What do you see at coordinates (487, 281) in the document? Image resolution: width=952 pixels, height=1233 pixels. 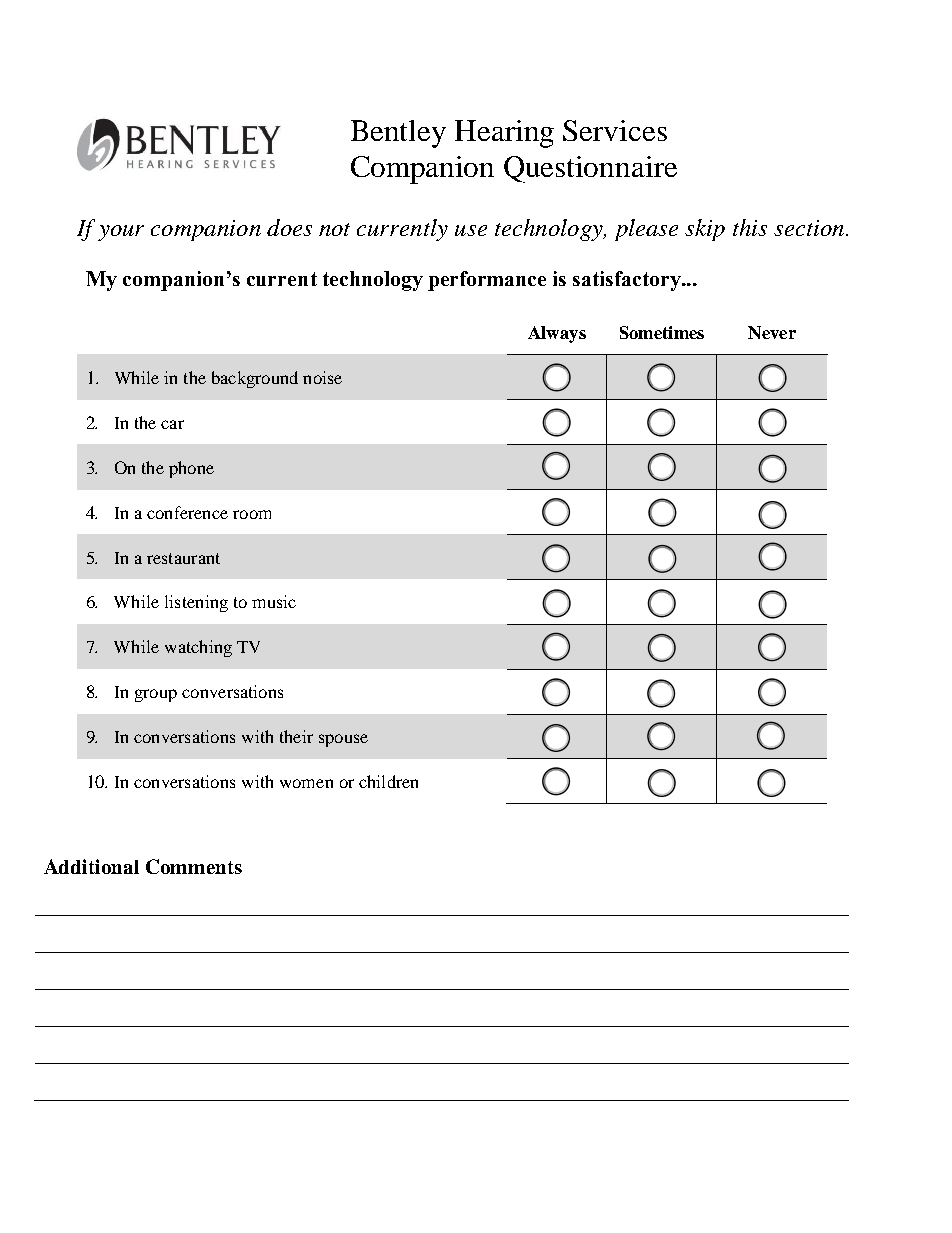 I see `performance` at bounding box center [487, 281].
